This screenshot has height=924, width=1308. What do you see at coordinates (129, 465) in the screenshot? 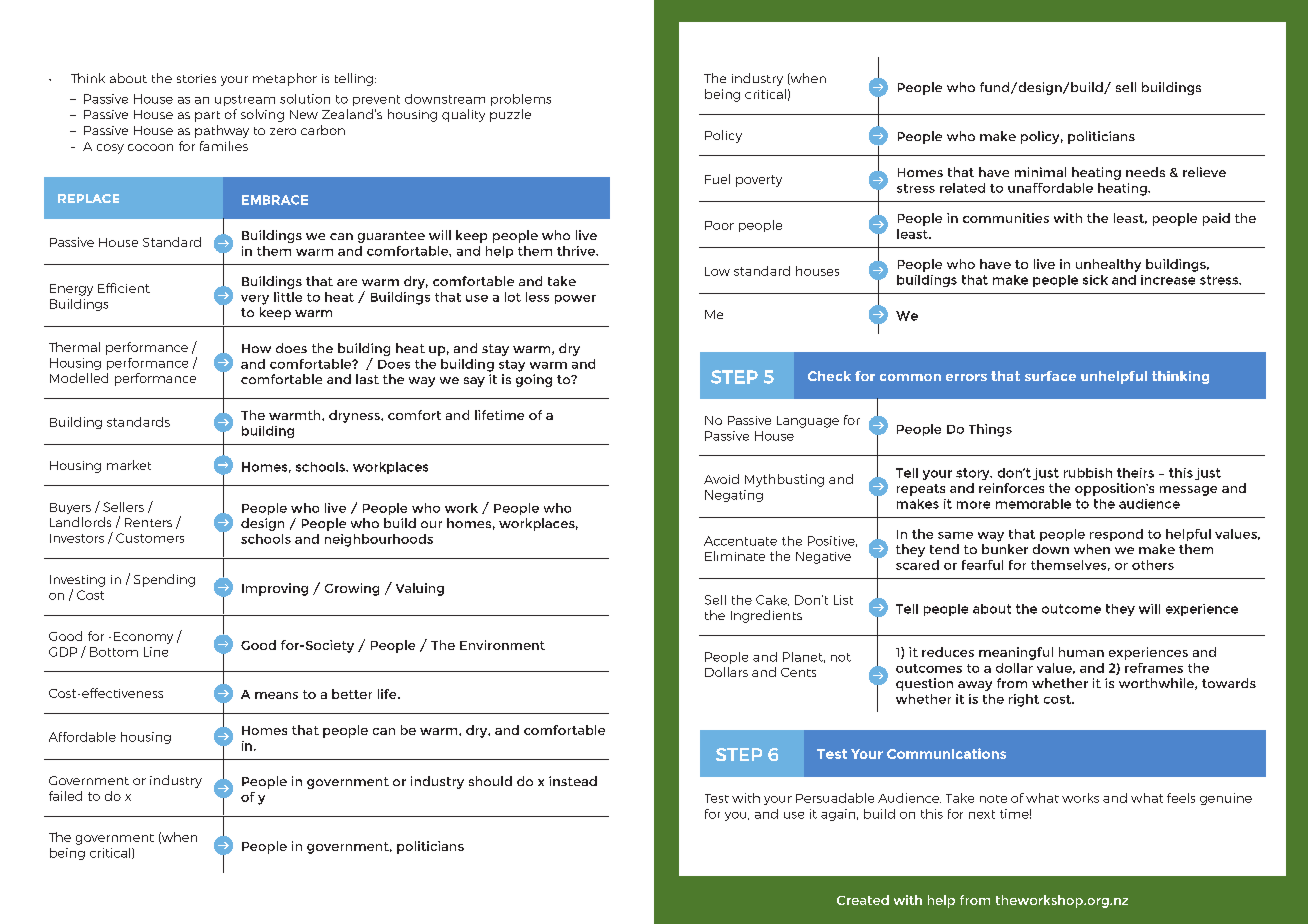
I see `market` at bounding box center [129, 465].
